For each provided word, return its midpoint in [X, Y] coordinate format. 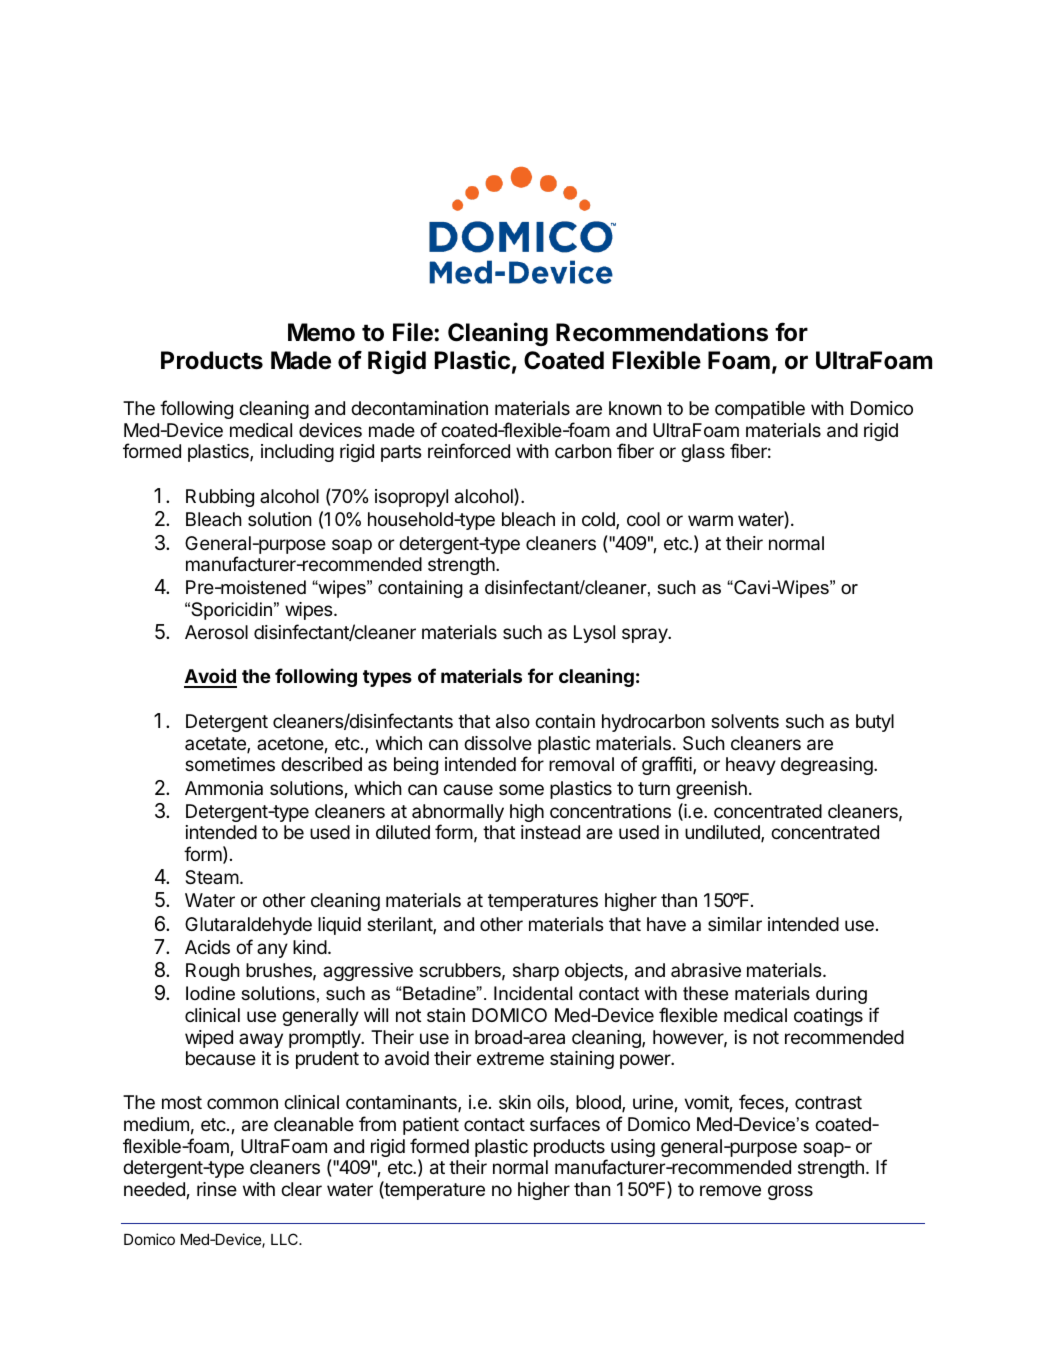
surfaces [565, 1123]
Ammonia [224, 788]
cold [599, 520]
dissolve [498, 743]
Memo [321, 332]
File [414, 332]
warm [710, 521]
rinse [217, 1189]
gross [790, 1192]
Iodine [210, 993]
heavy [751, 766]
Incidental [533, 993]
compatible [760, 410]
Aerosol [216, 632]
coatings [828, 1017]
